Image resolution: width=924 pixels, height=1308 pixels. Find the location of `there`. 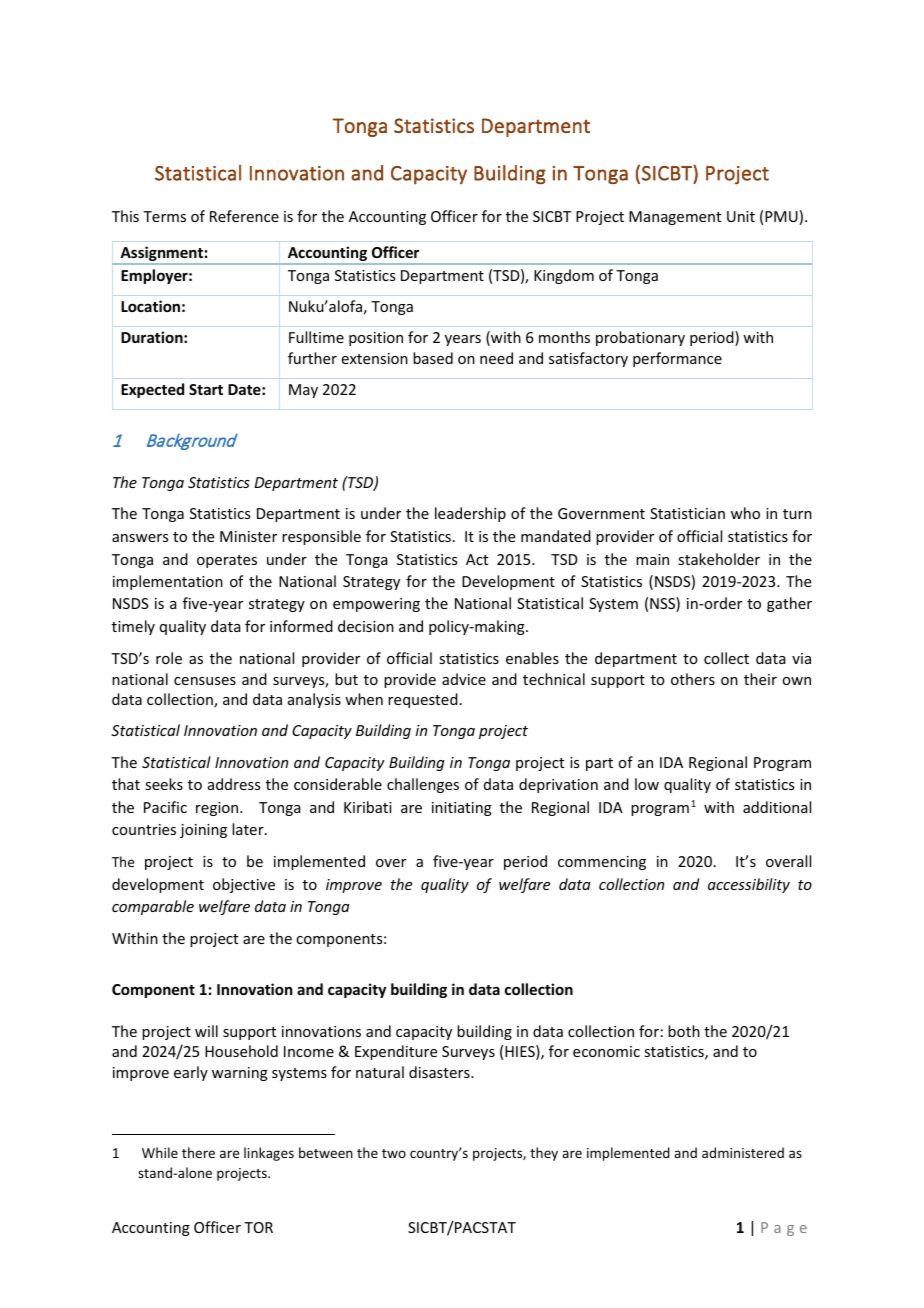

there is located at coordinates (198, 1152).
